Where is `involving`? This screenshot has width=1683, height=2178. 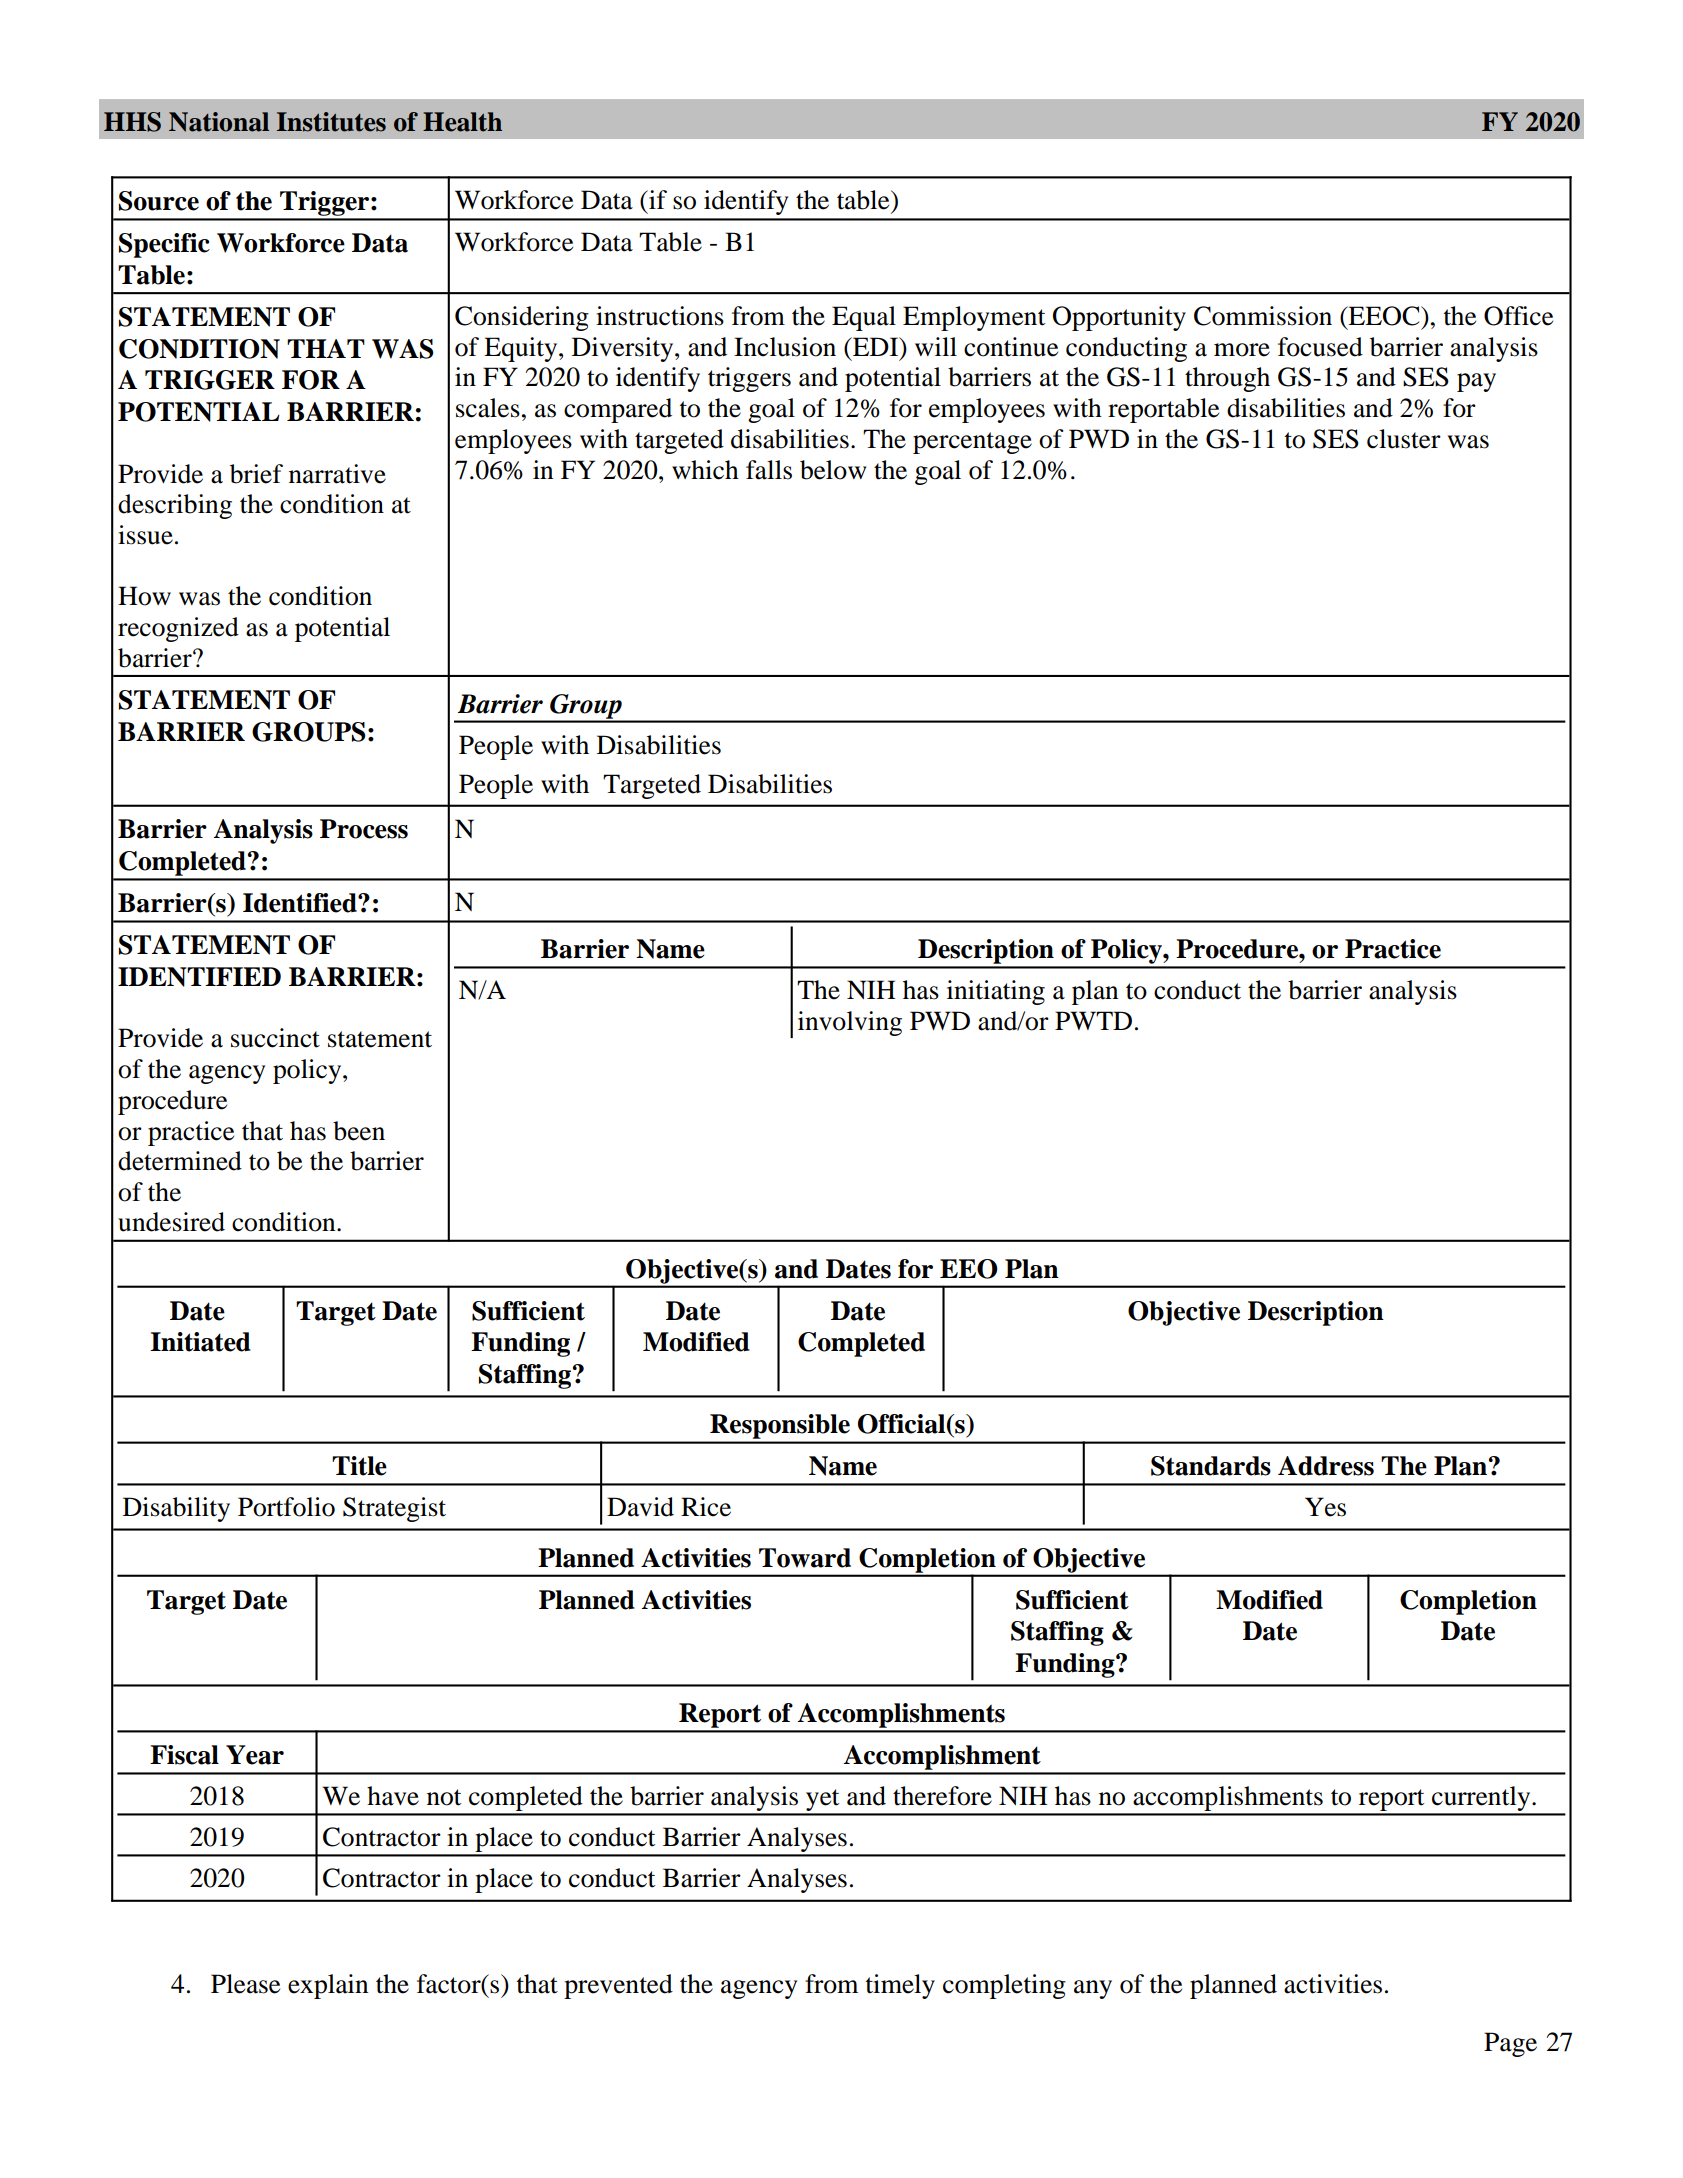 involving is located at coordinates (850, 1023).
